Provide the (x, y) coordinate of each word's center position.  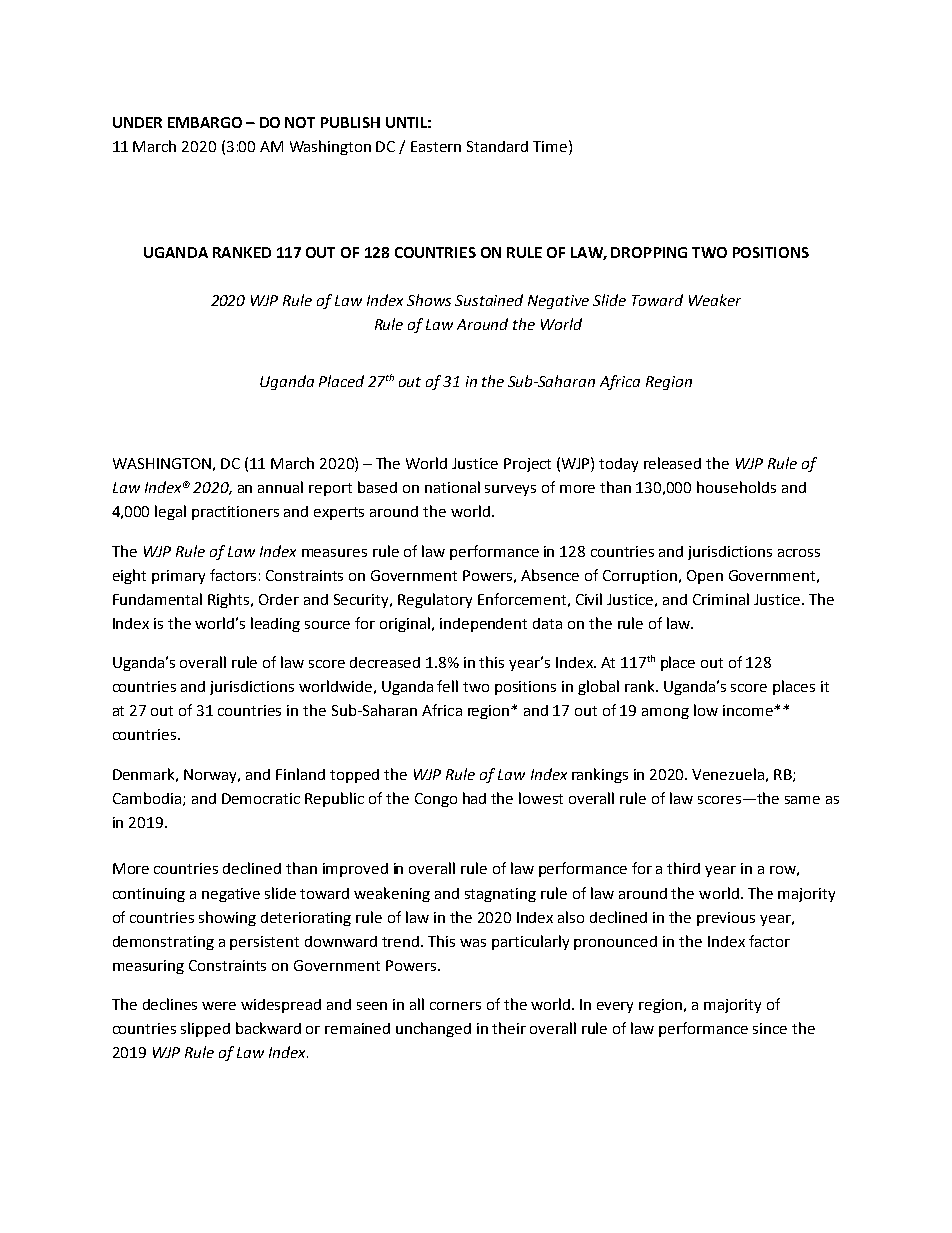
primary (178, 577)
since (770, 1028)
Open (705, 577)
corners (455, 1006)
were (219, 1006)
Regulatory (435, 600)
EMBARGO (205, 122)
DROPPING (649, 252)
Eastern (436, 146)
